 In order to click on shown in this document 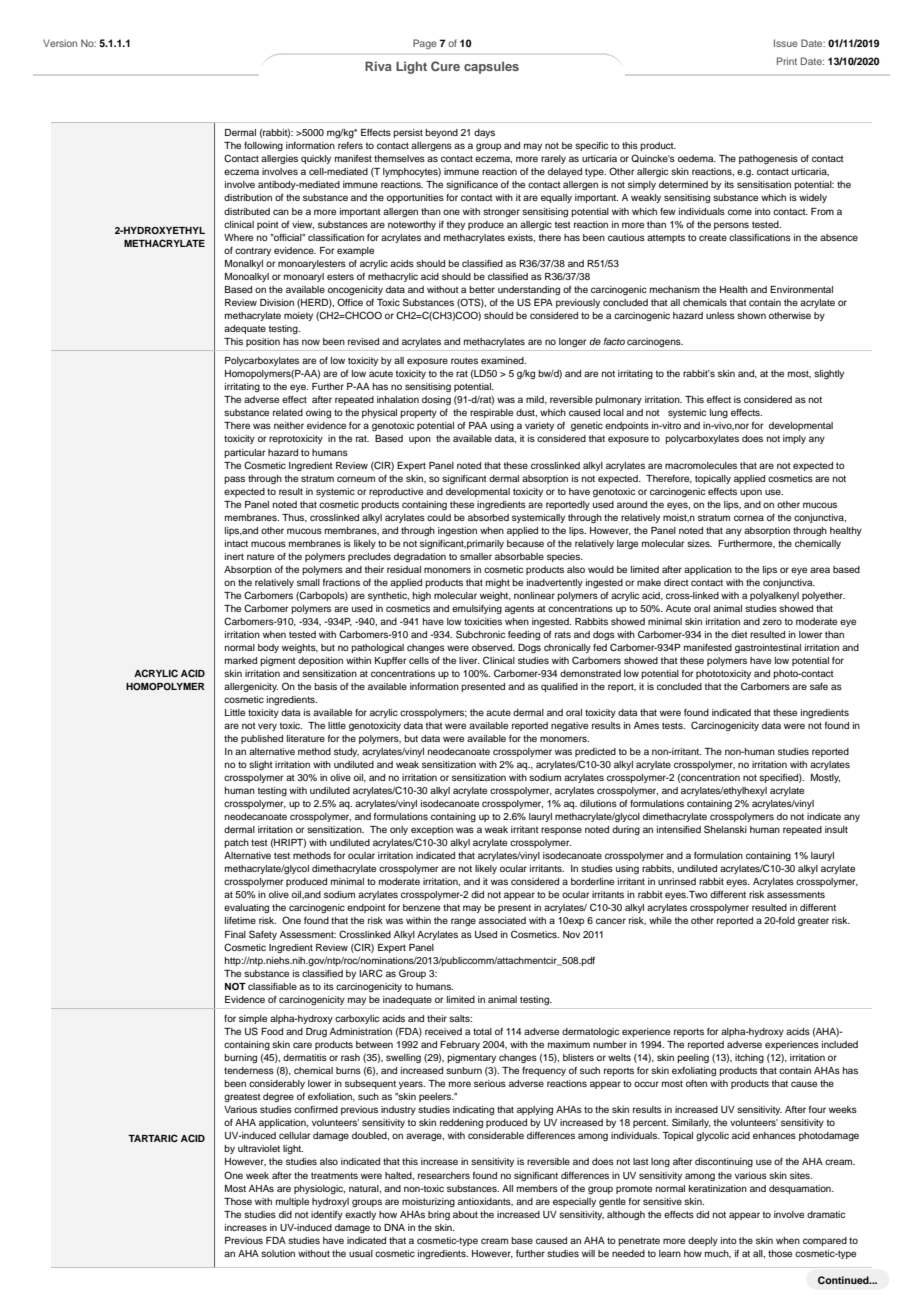, I will do `click(751, 315)`.
